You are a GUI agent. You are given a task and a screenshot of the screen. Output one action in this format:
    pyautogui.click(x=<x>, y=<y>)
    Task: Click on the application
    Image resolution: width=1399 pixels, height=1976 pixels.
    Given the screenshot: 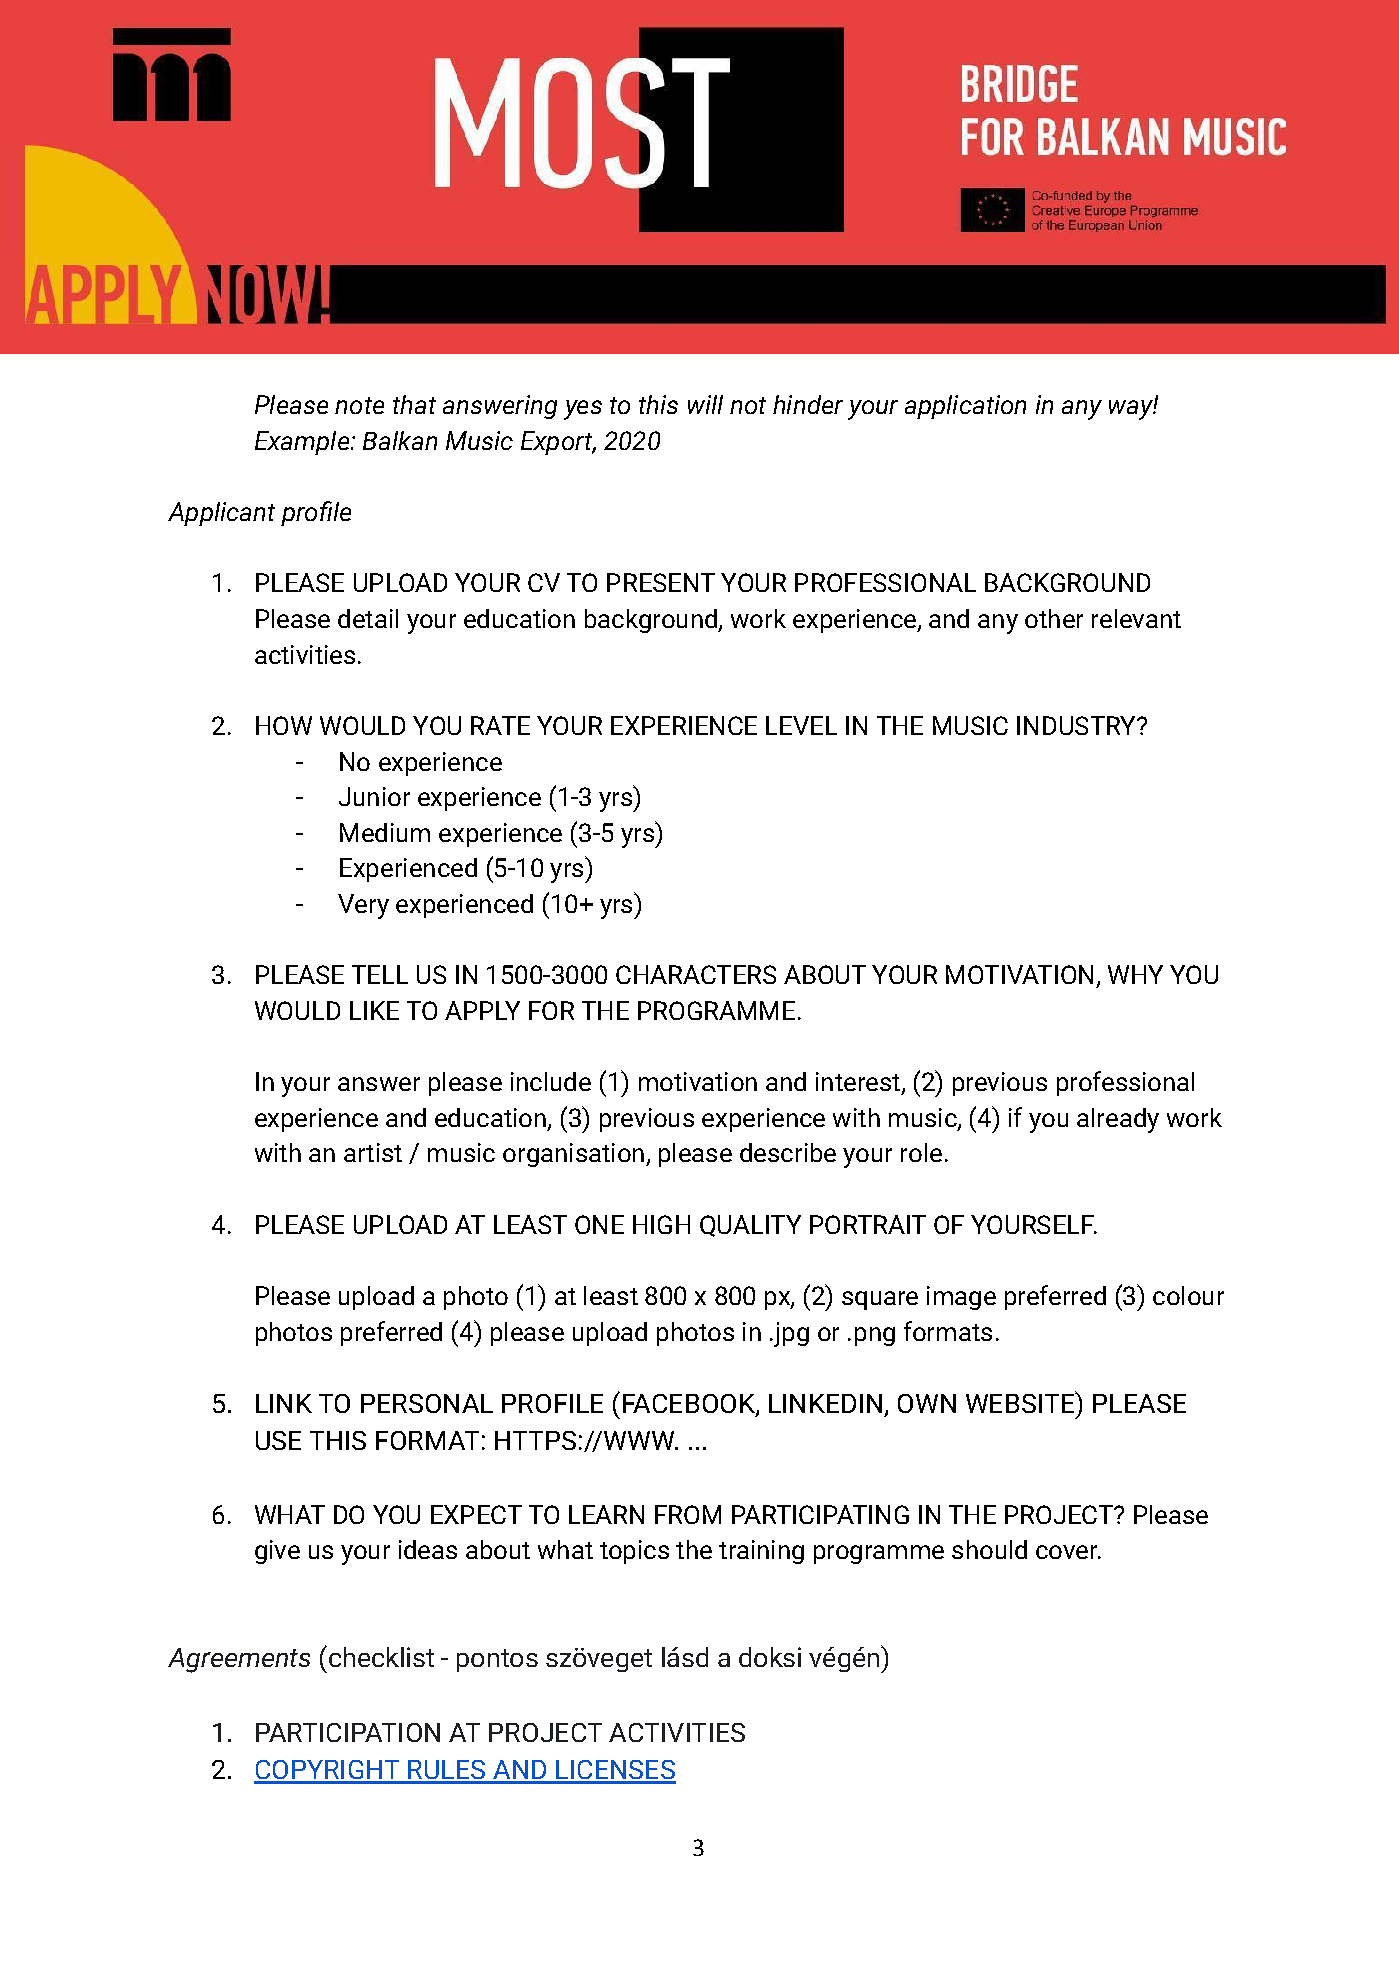 What is the action you would take?
    pyautogui.click(x=965, y=407)
